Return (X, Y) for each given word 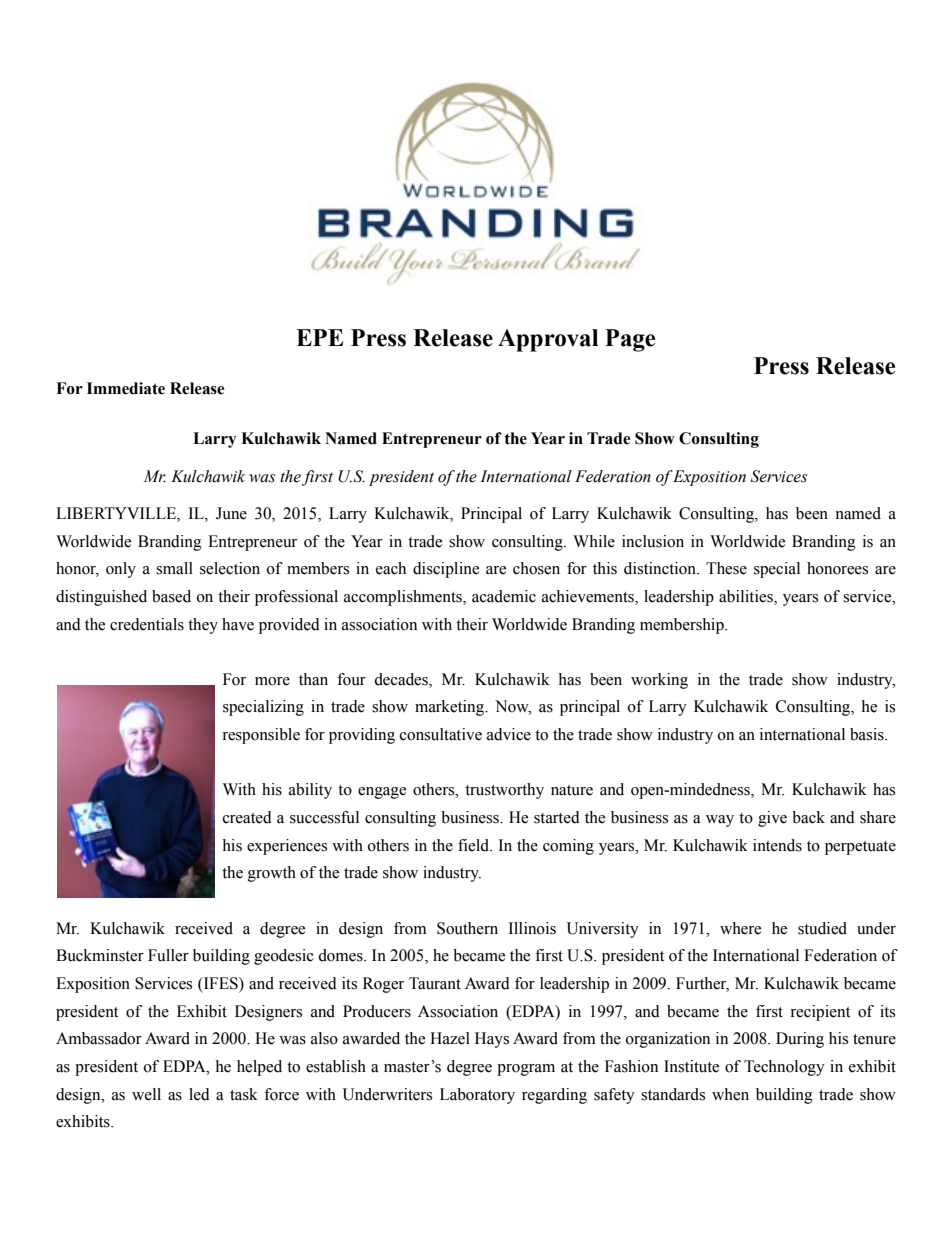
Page (630, 340)
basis (868, 734)
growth (272, 874)
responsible (261, 736)
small (174, 568)
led (199, 1094)
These (726, 568)
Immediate (126, 388)
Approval (548, 340)
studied (822, 928)
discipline (446, 570)
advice (509, 734)
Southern (467, 928)
